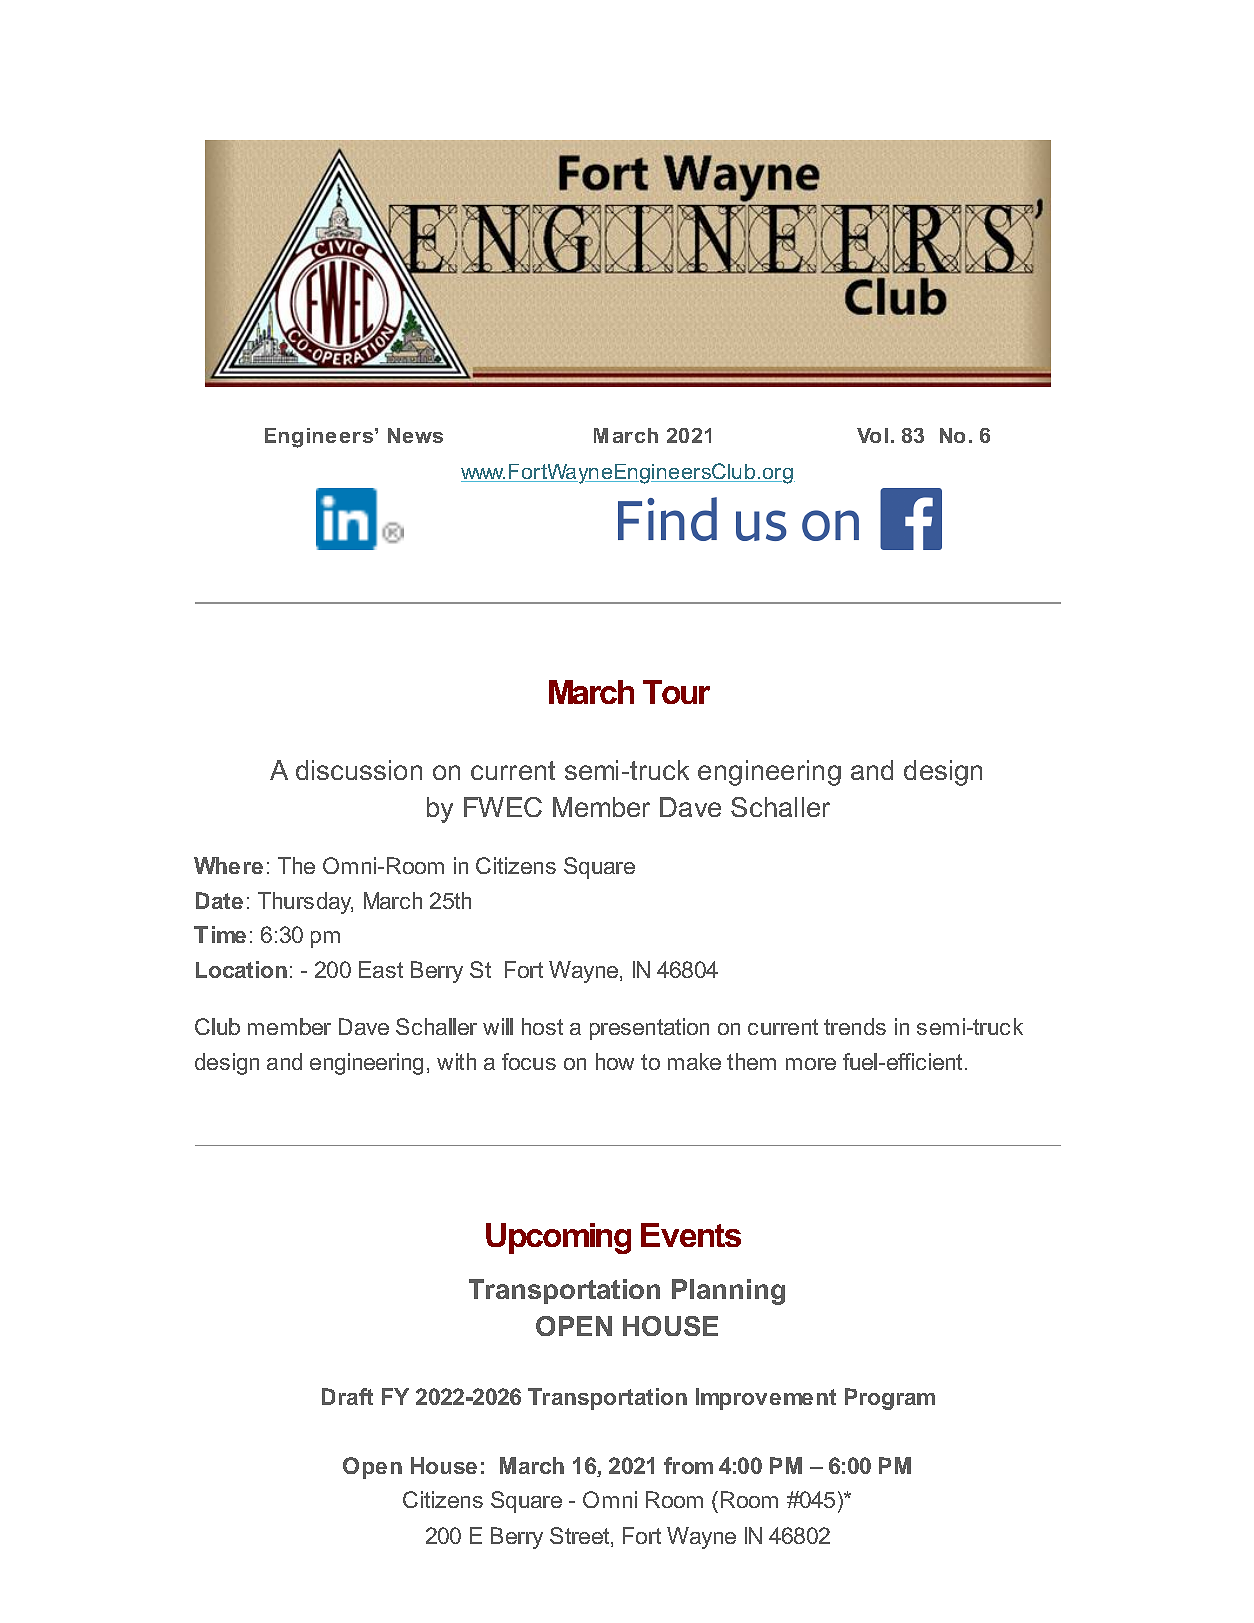  I want to click on Improvement, so click(766, 1399).
